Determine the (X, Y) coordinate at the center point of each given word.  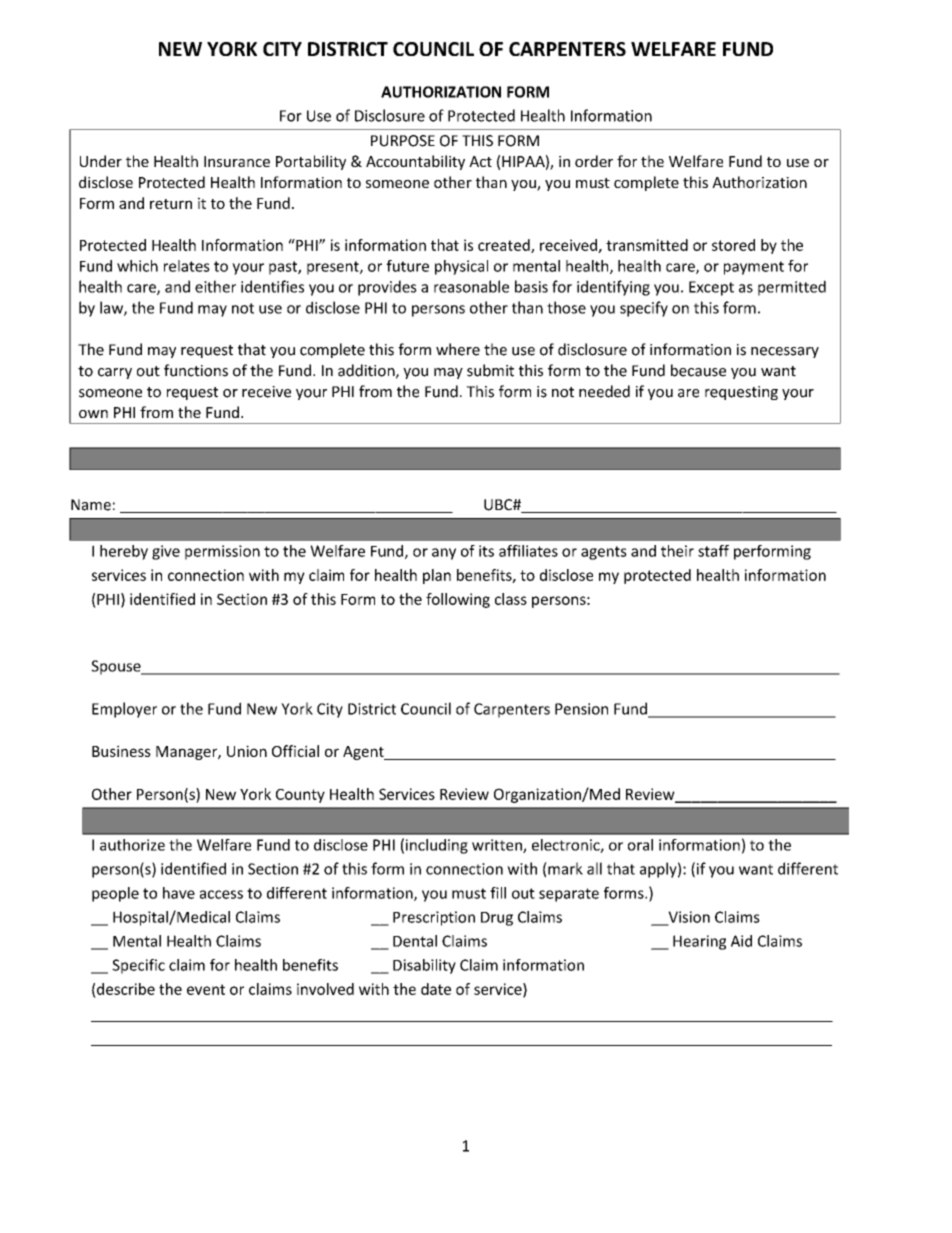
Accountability (415, 162)
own (93, 414)
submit (490, 370)
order (594, 161)
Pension (581, 709)
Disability (424, 966)
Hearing (699, 942)
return (171, 204)
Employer (124, 710)
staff (713, 551)
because (698, 370)
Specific (138, 966)
